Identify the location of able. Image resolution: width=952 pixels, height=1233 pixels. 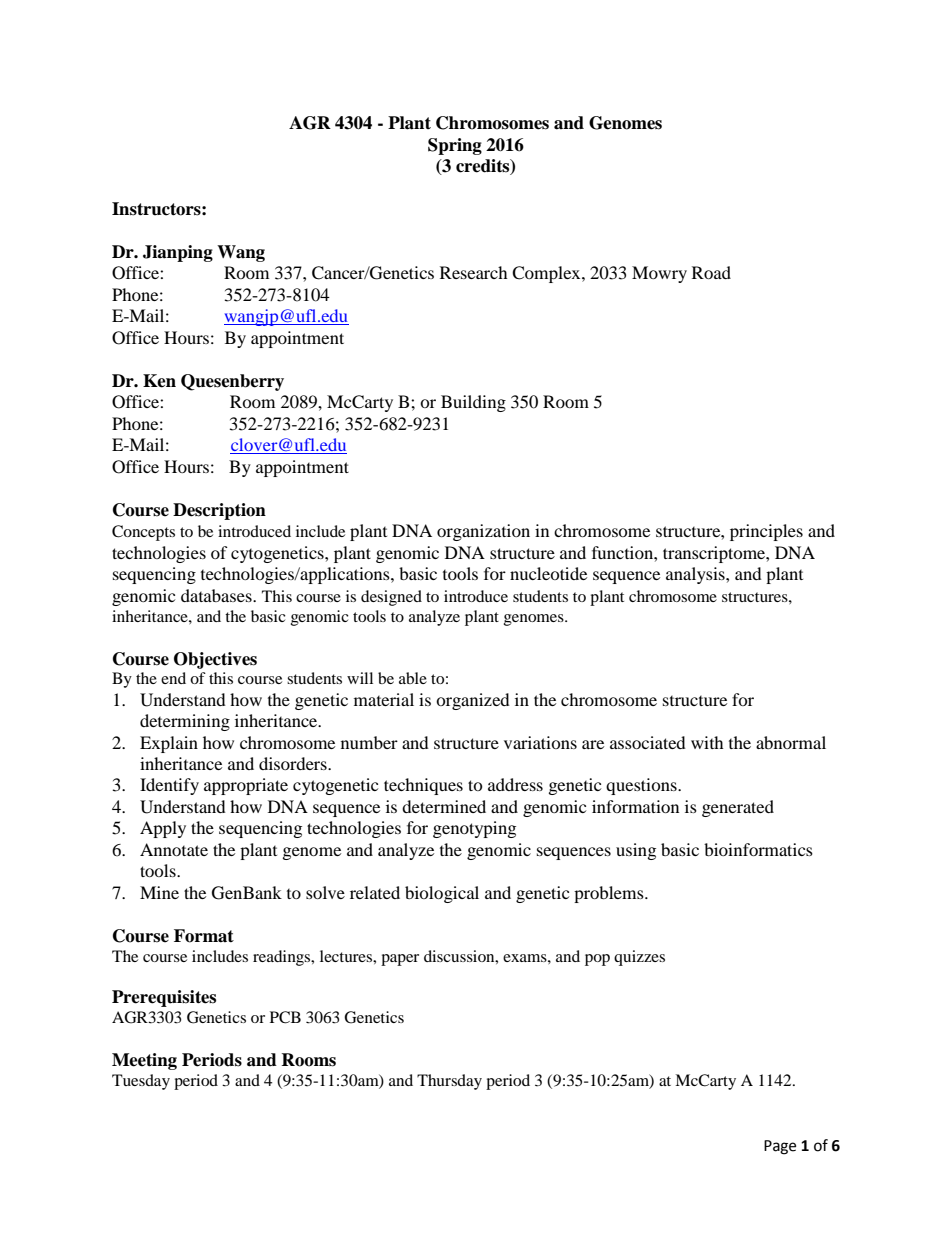
(413, 678).
